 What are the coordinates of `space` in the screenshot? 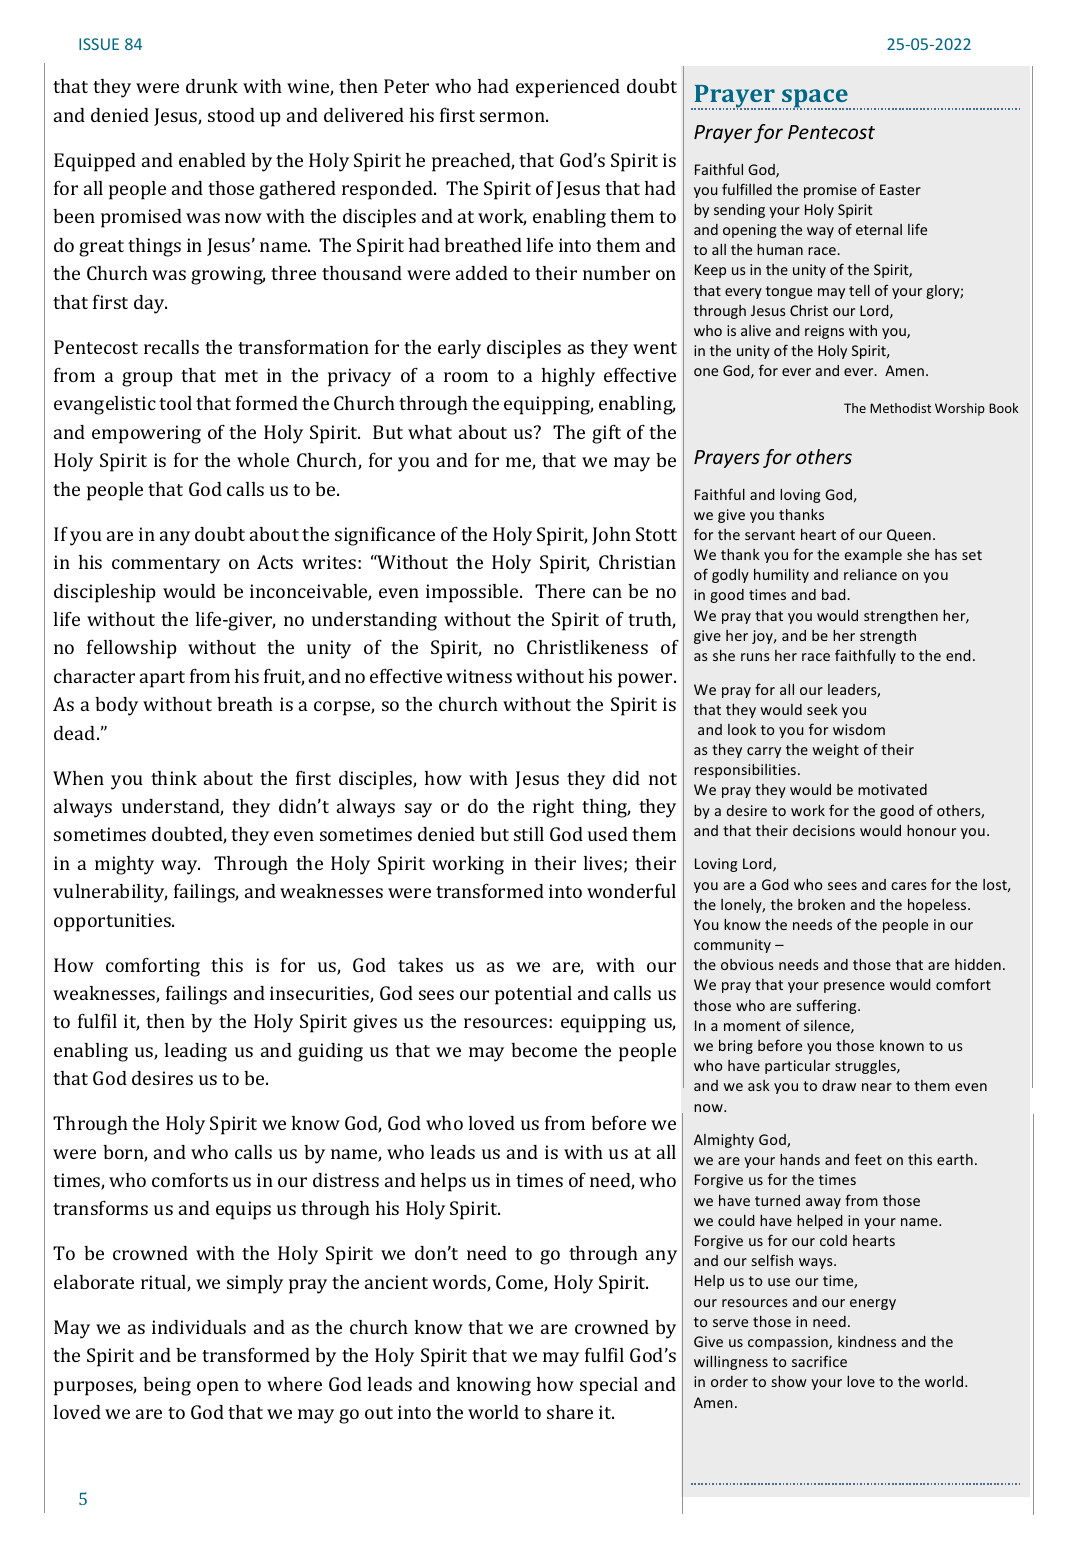 It's located at (815, 99).
